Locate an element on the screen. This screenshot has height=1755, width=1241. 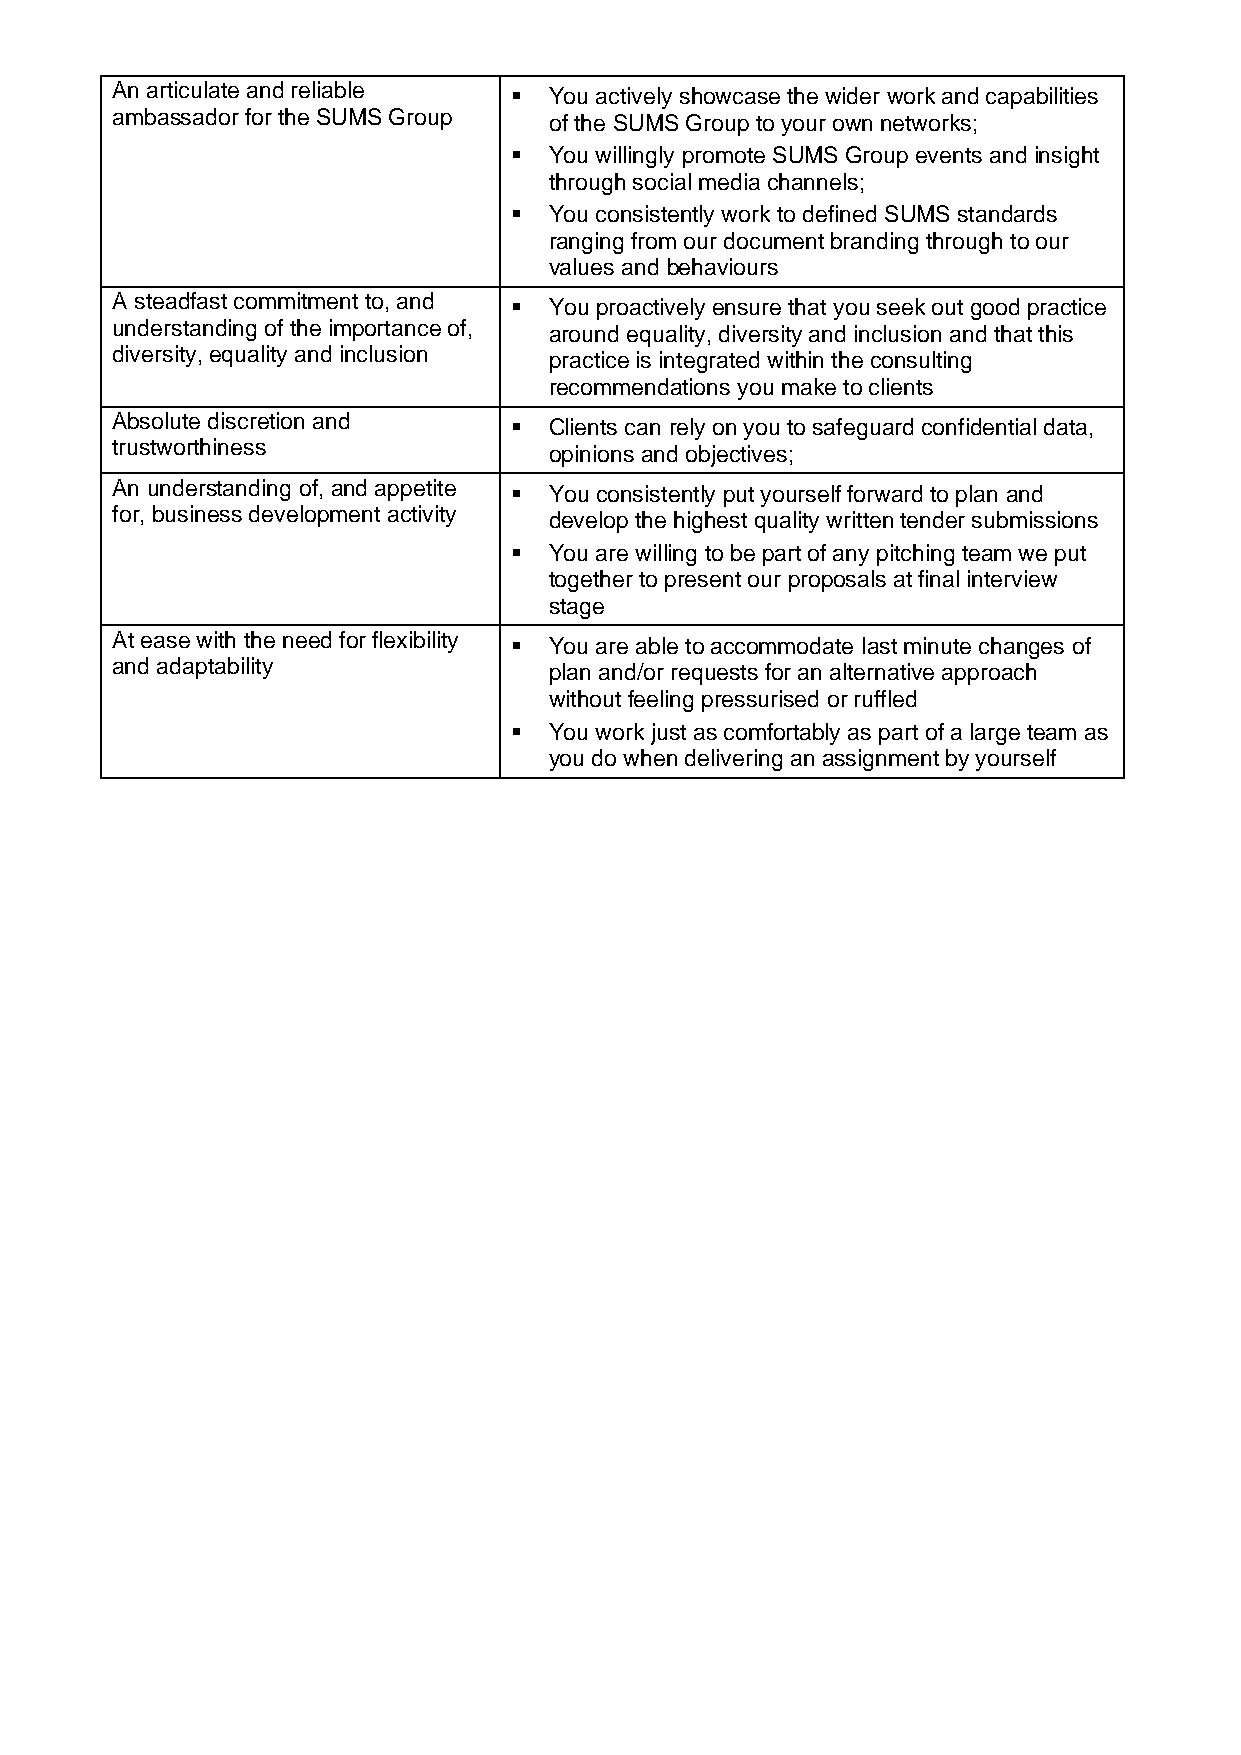
discretion is located at coordinates (256, 420).
